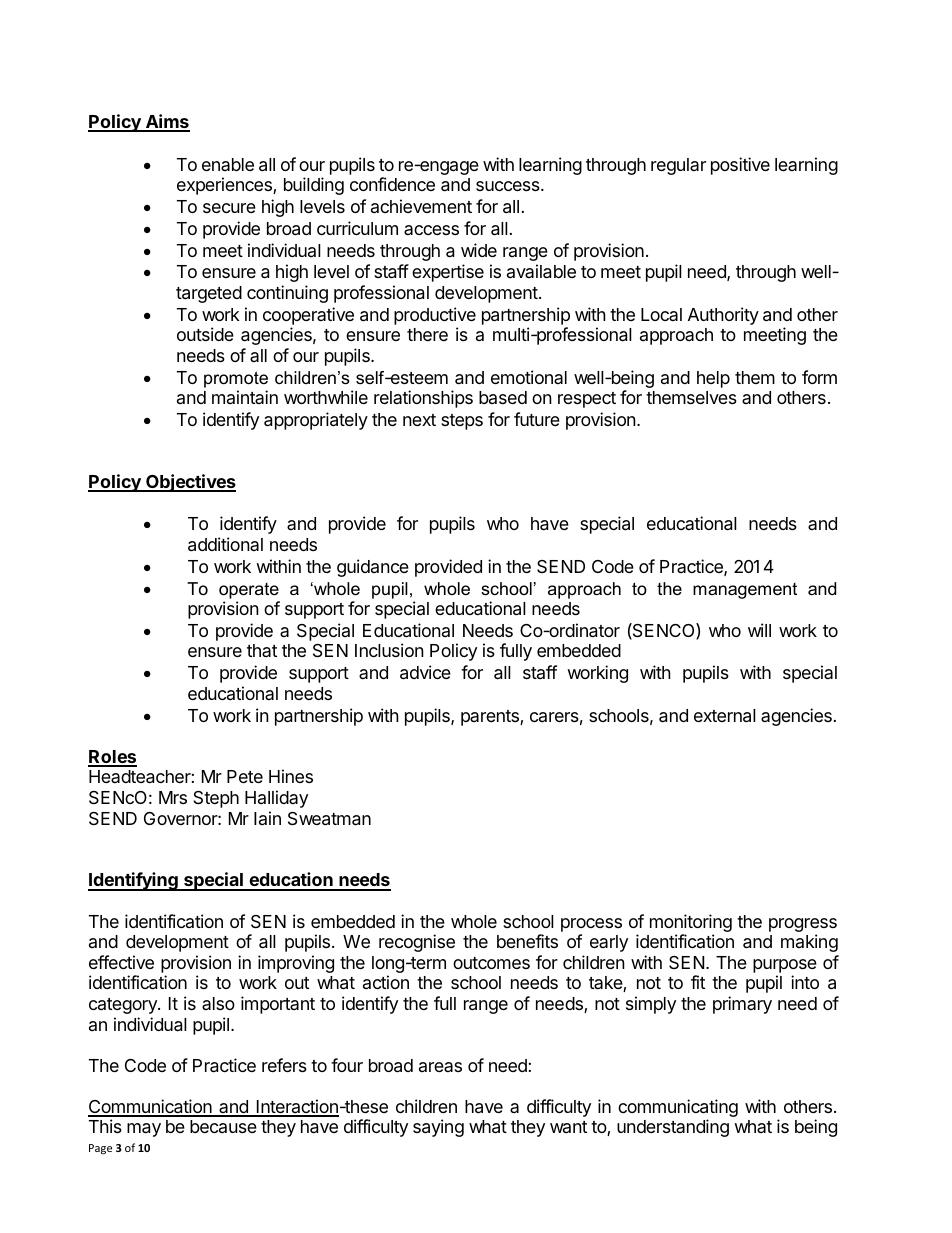 The image size is (952, 1233). Describe the element at coordinates (223, 1126) in the screenshot. I see `because` at that location.
